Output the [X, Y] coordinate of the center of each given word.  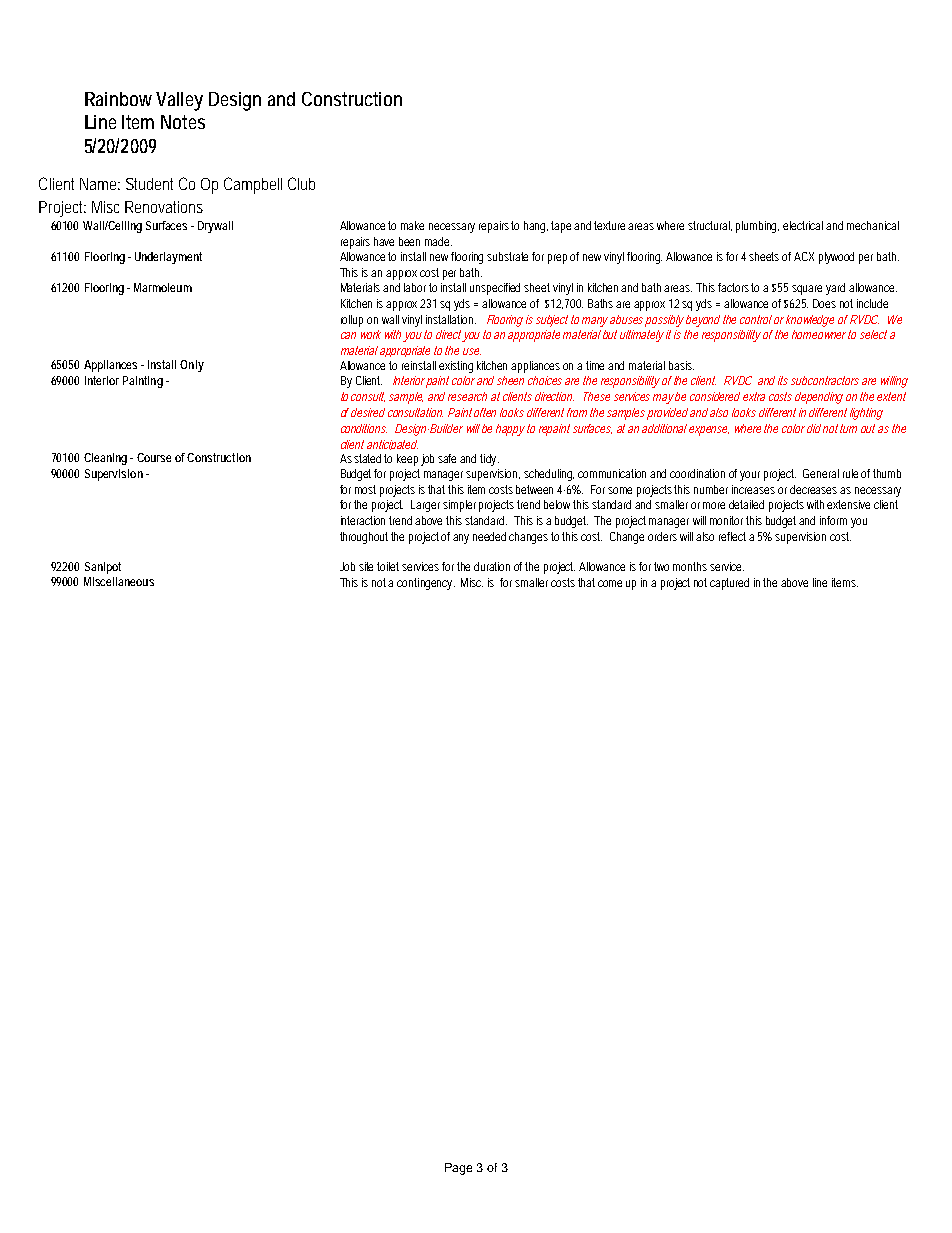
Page [458, 1169]
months [690, 566]
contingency [426, 584]
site [366, 566]
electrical [803, 225]
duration [492, 566]
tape [561, 227]
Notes [183, 122]
